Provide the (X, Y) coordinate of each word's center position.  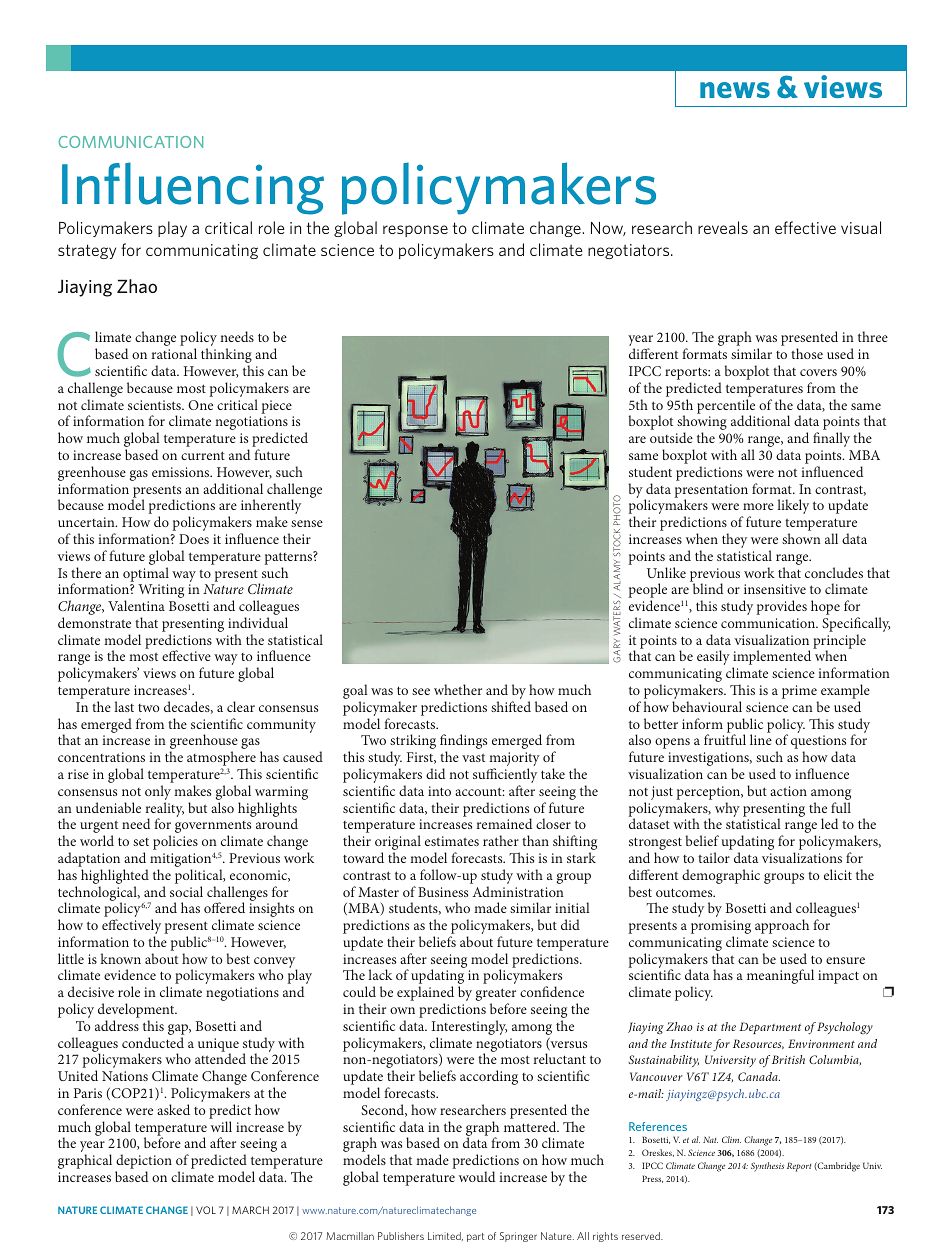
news (735, 90)
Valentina (136, 605)
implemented (772, 659)
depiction (144, 1163)
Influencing (193, 188)
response (415, 231)
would (477, 1176)
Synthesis (767, 1167)
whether (458, 689)
